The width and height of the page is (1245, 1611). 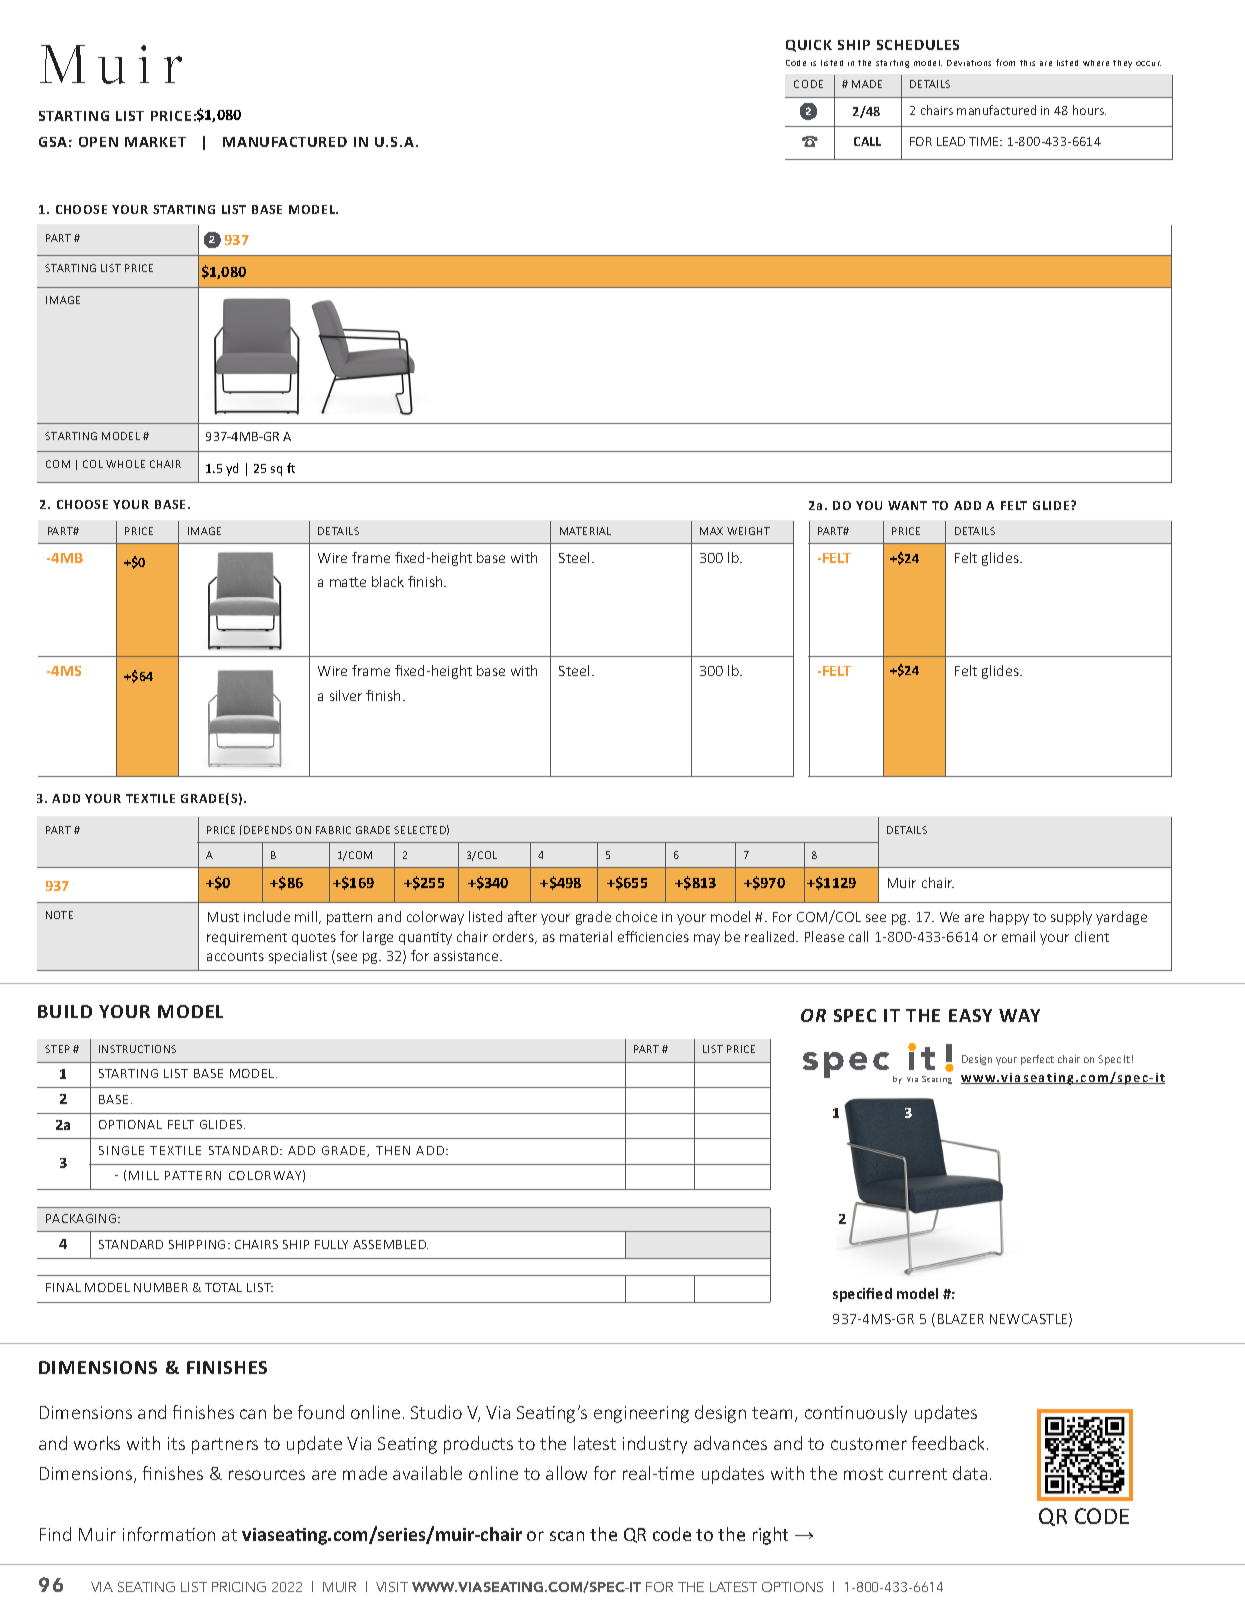 I want to click on MARKET, so click(x=155, y=142).
